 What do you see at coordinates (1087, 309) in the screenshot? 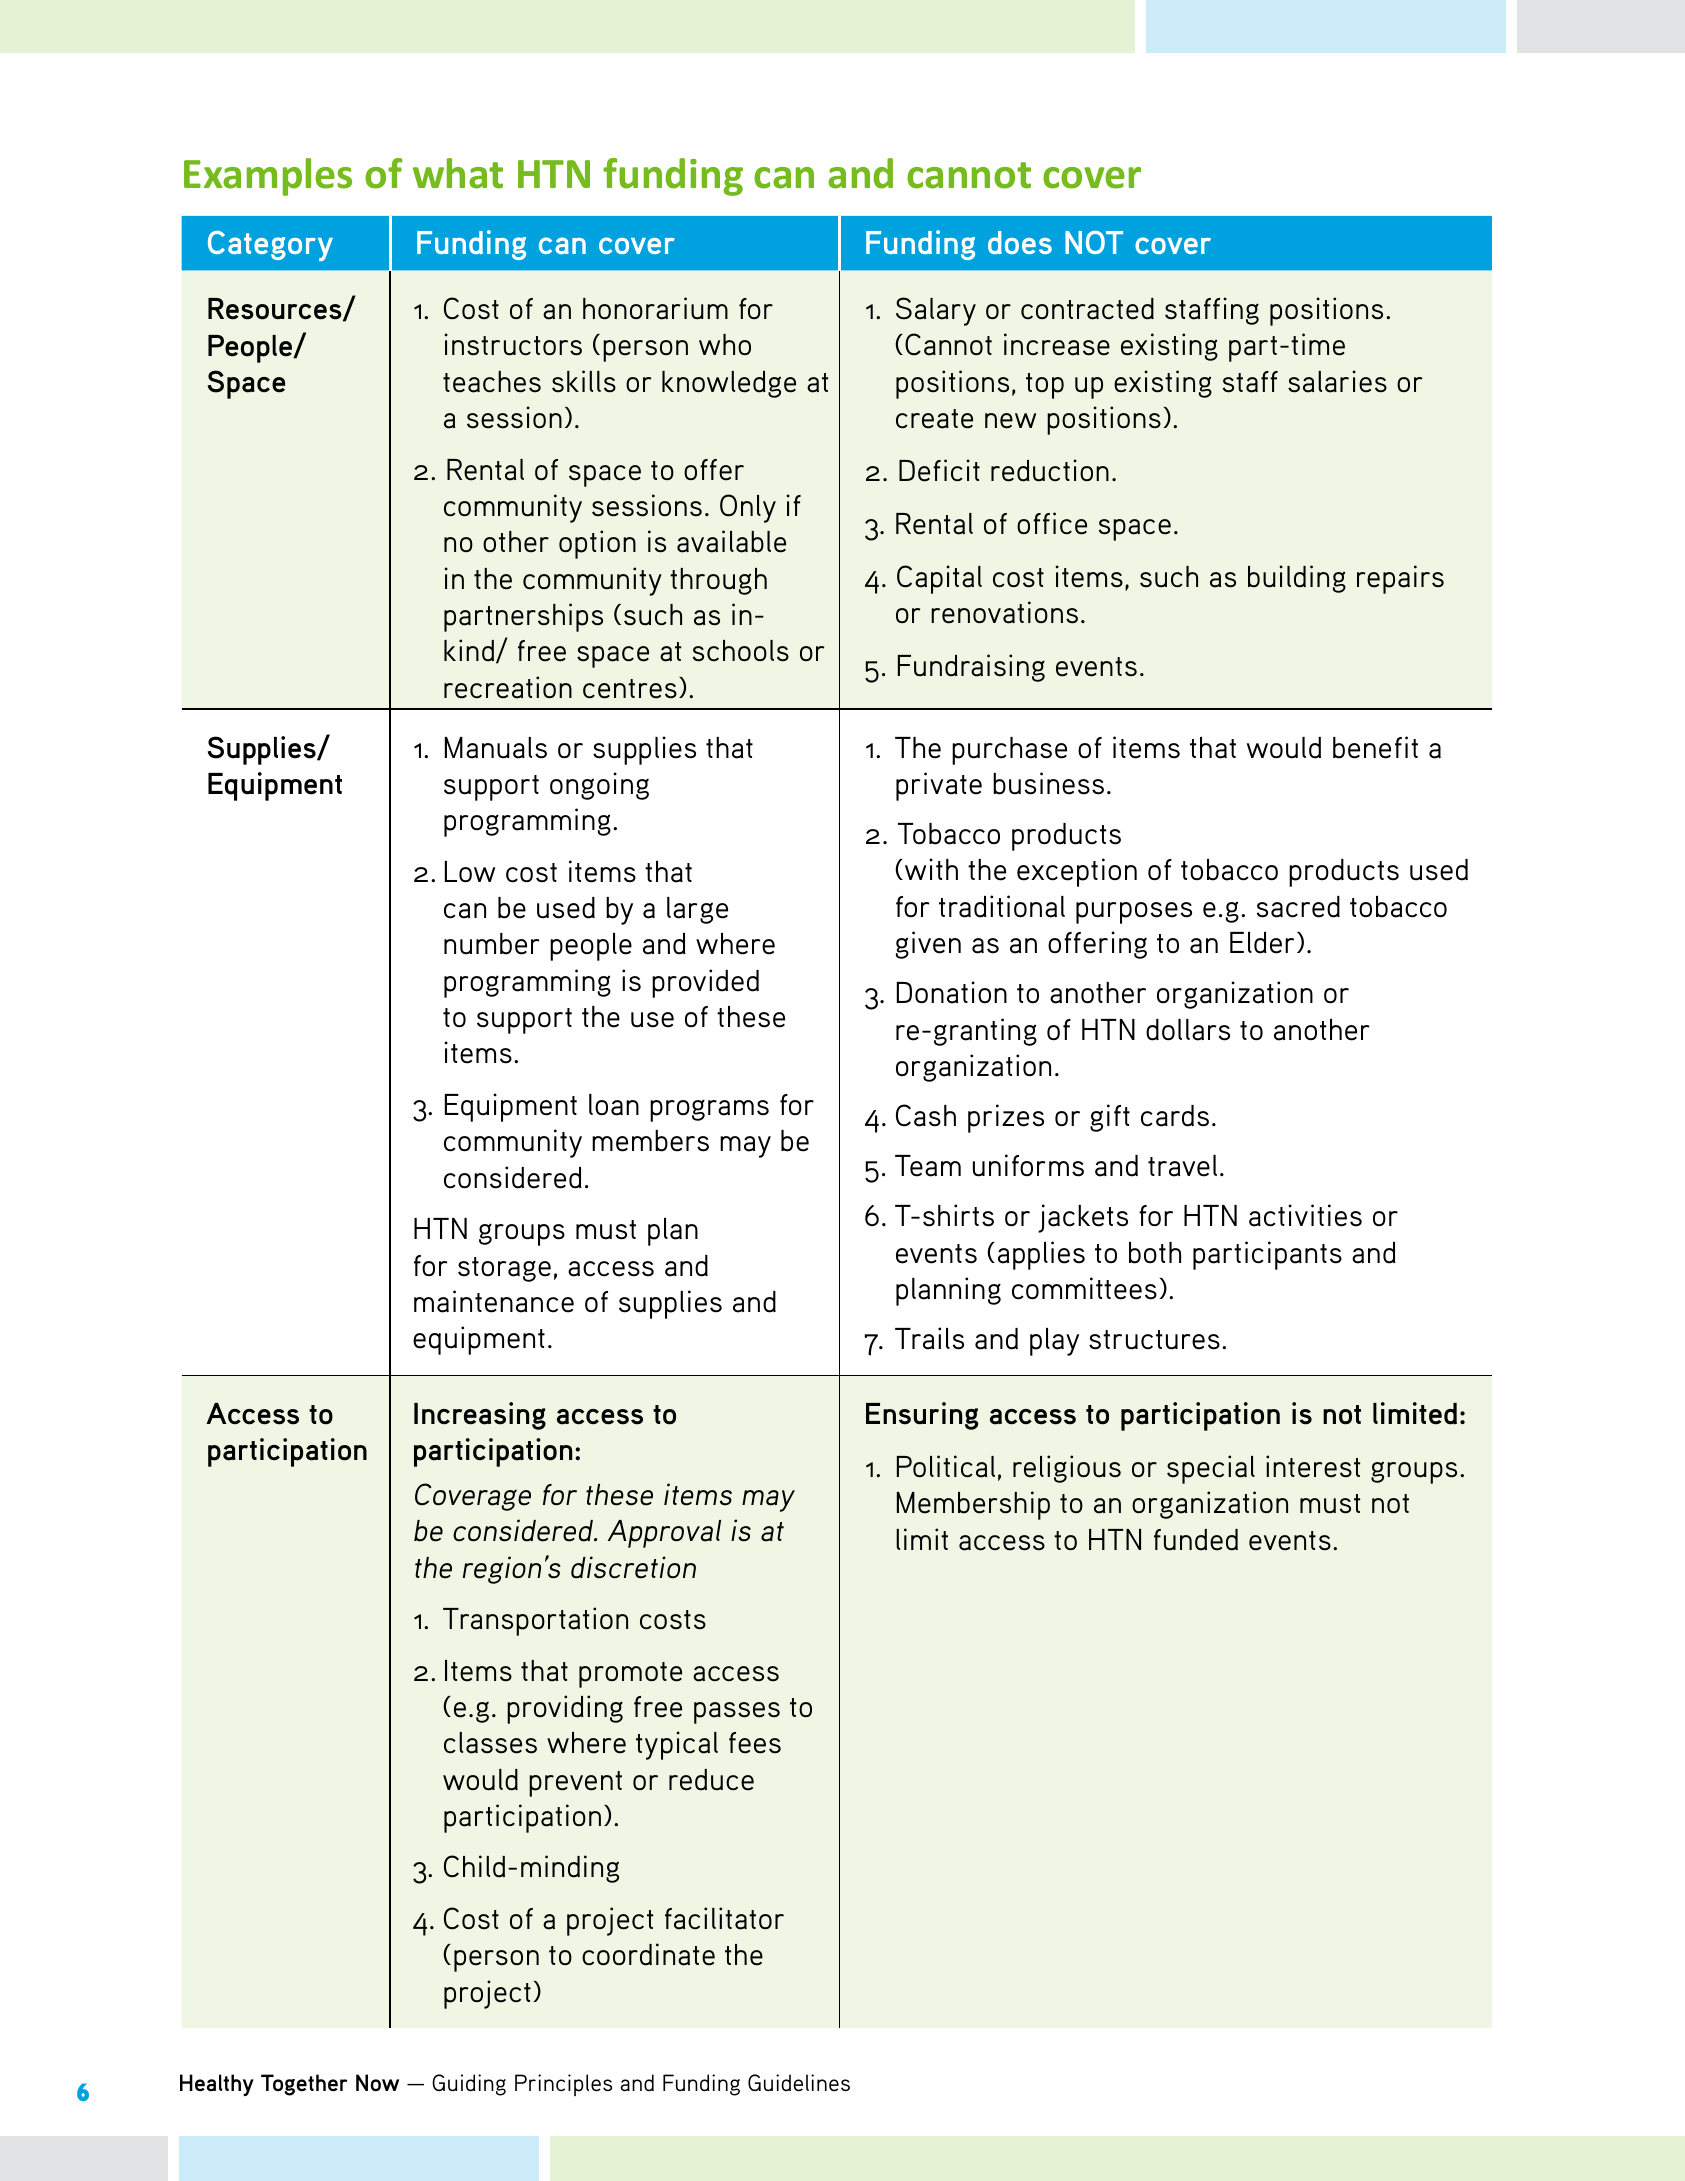
I see `contracted` at bounding box center [1087, 309].
